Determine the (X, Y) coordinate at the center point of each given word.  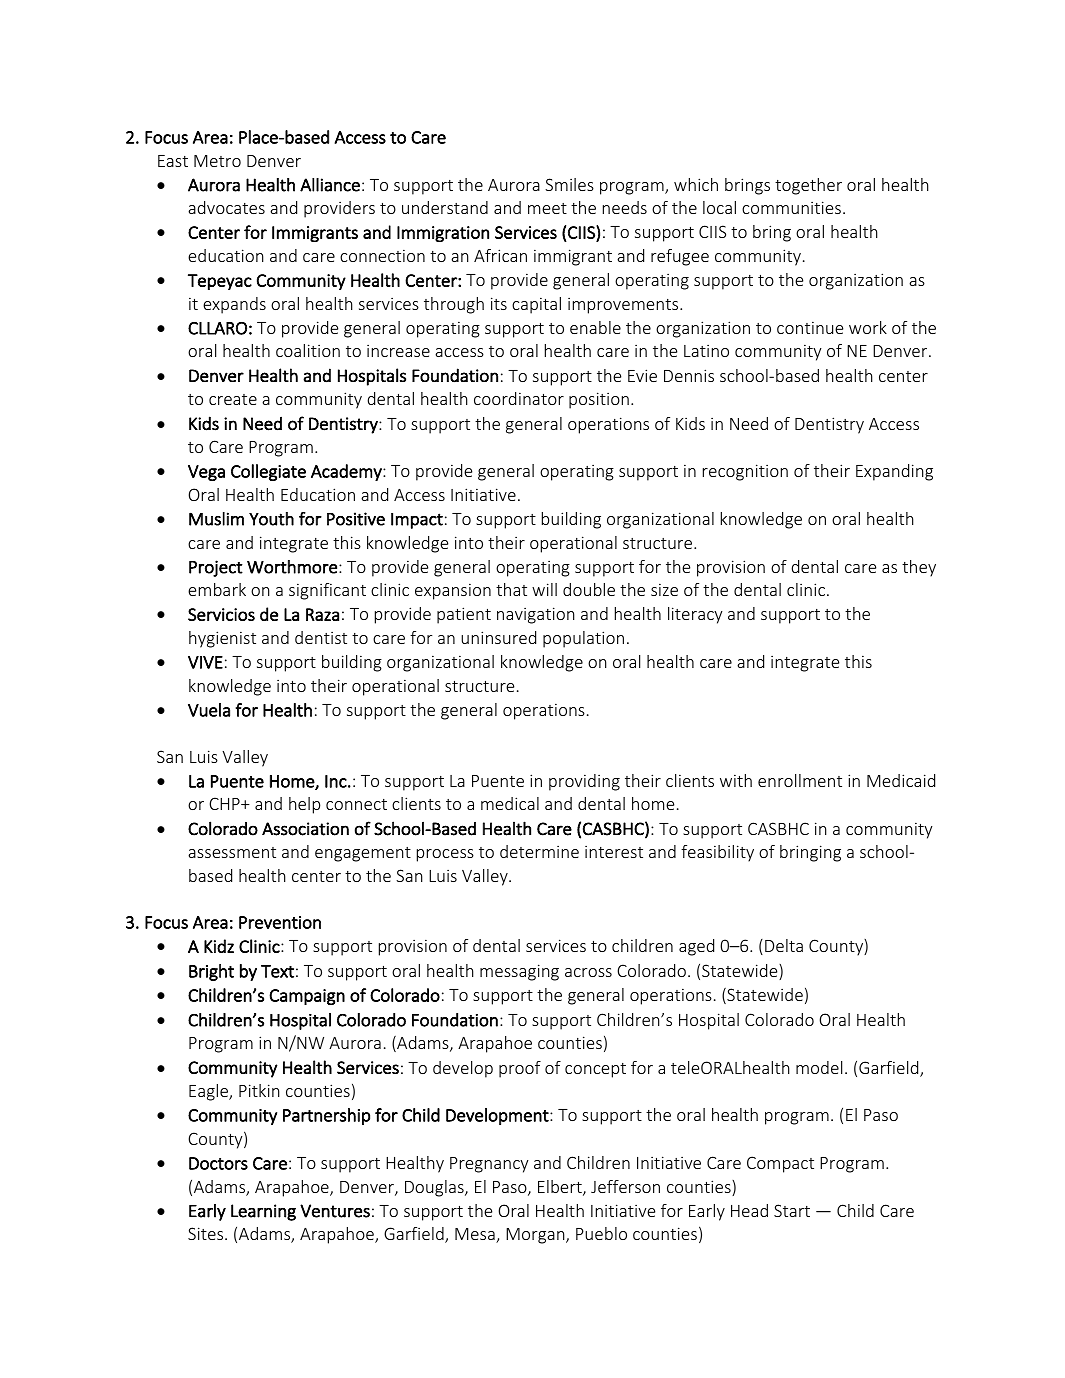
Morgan (536, 1236)
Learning (263, 1212)
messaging (519, 972)
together (808, 186)
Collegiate (268, 472)
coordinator (519, 398)
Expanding (894, 472)
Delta (784, 945)
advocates (226, 207)
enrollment (800, 780)
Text (277, 971)
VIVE (205, 662)
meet (547, 208)
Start (792, 1210)
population (583, 639)
